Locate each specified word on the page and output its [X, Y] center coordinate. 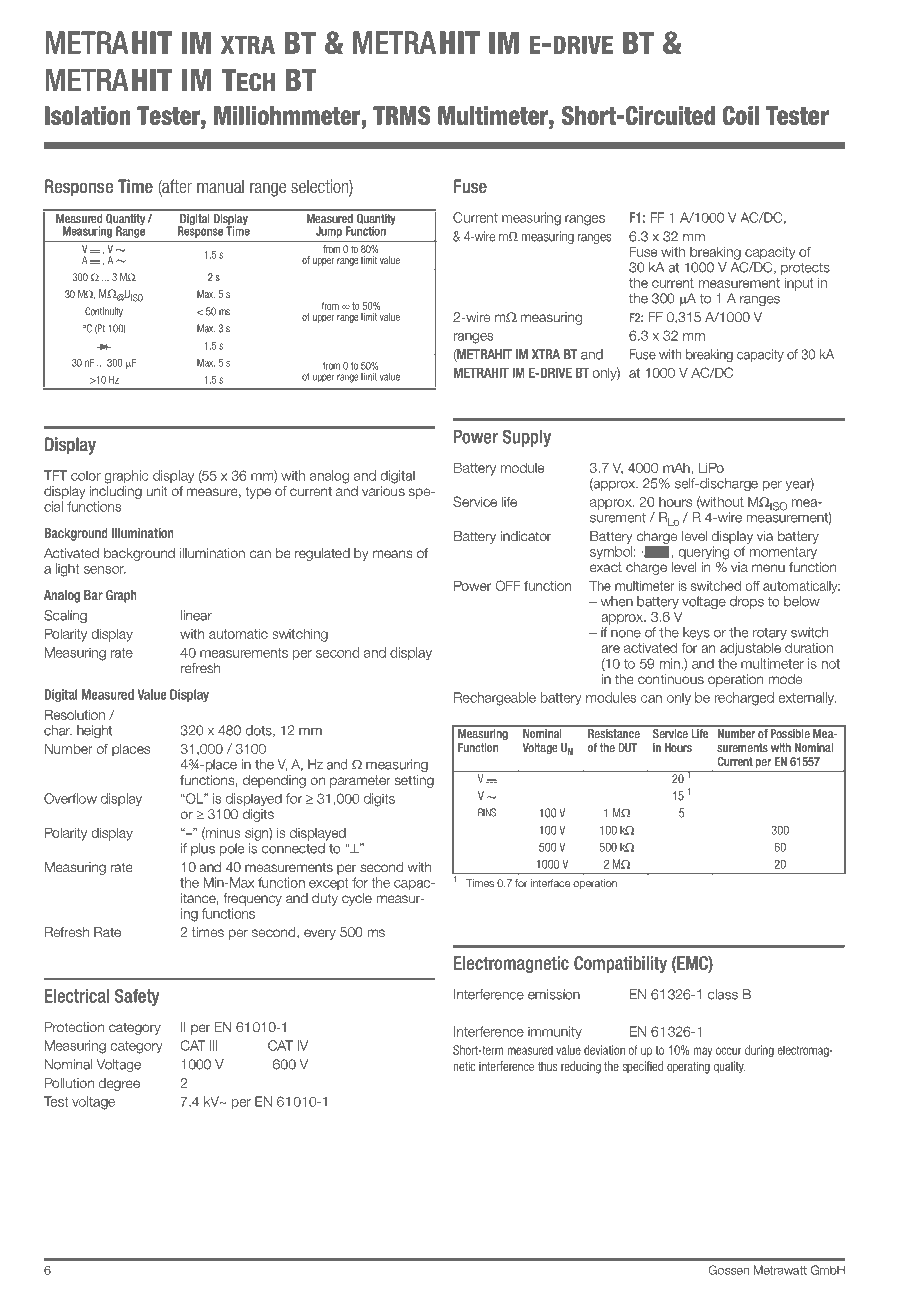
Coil [741, 115]
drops [747, 602]
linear [196, 615]
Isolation [88, 115]
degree [119, 1084]
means [392, 554]
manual [220, 186]
